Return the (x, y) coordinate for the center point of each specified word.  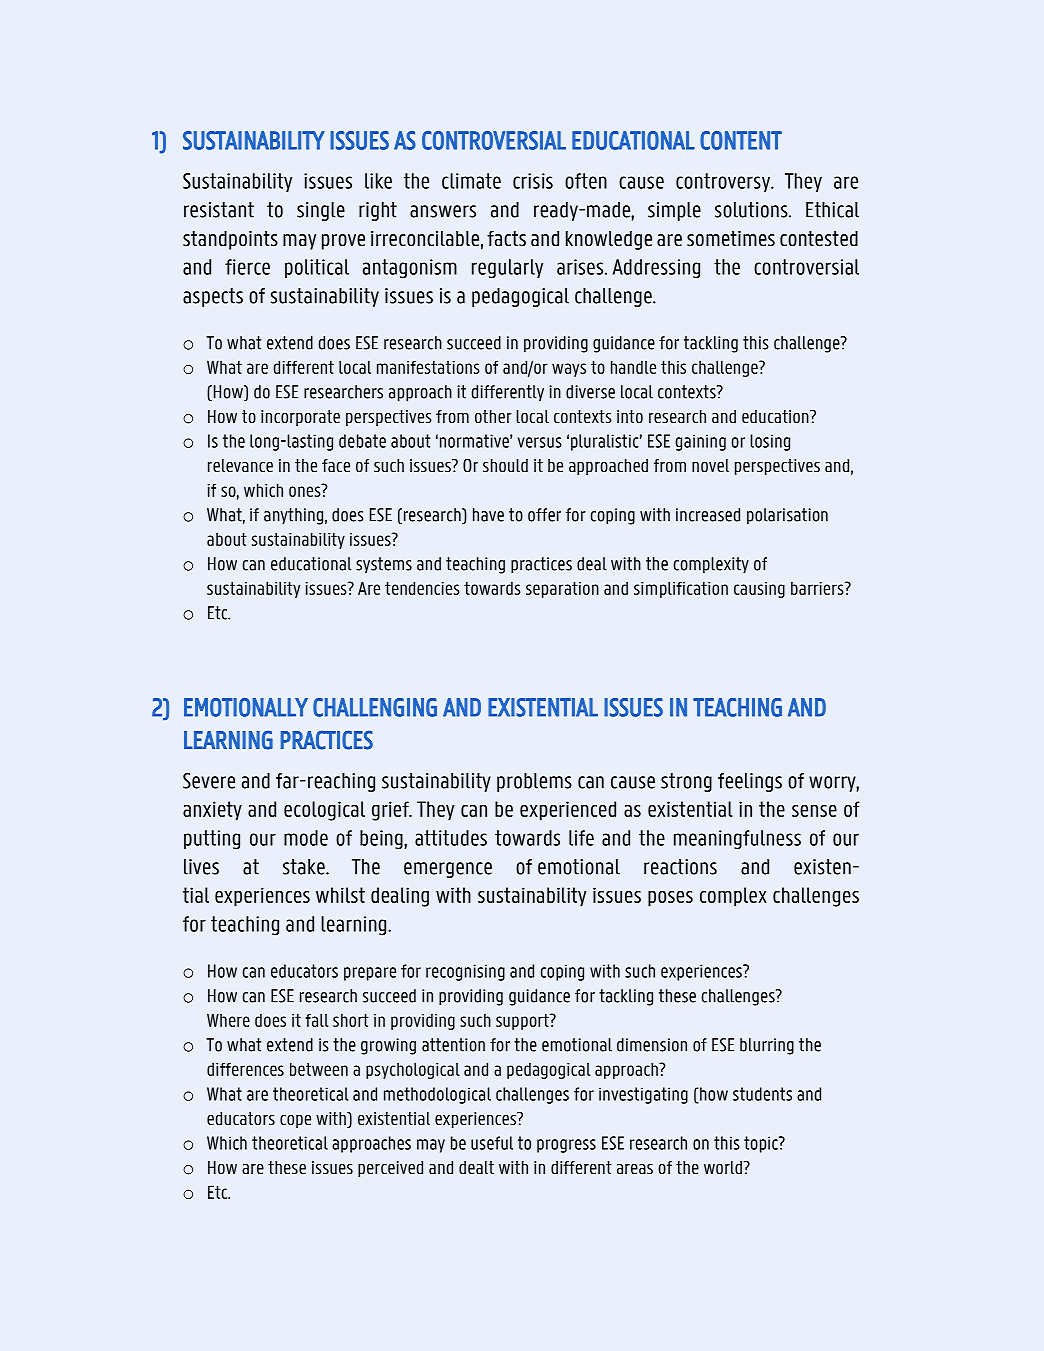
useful (492, 1143)
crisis (533, 181)
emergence (448, 870)
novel (710, 466)
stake (305, 867)
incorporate (300, 418)
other (493, 417)
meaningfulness (737, 840)
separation (562, 589)
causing (759, 590)
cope (295, 1121)
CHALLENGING (375, 707)
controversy (724, 182)
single (321, 211)
